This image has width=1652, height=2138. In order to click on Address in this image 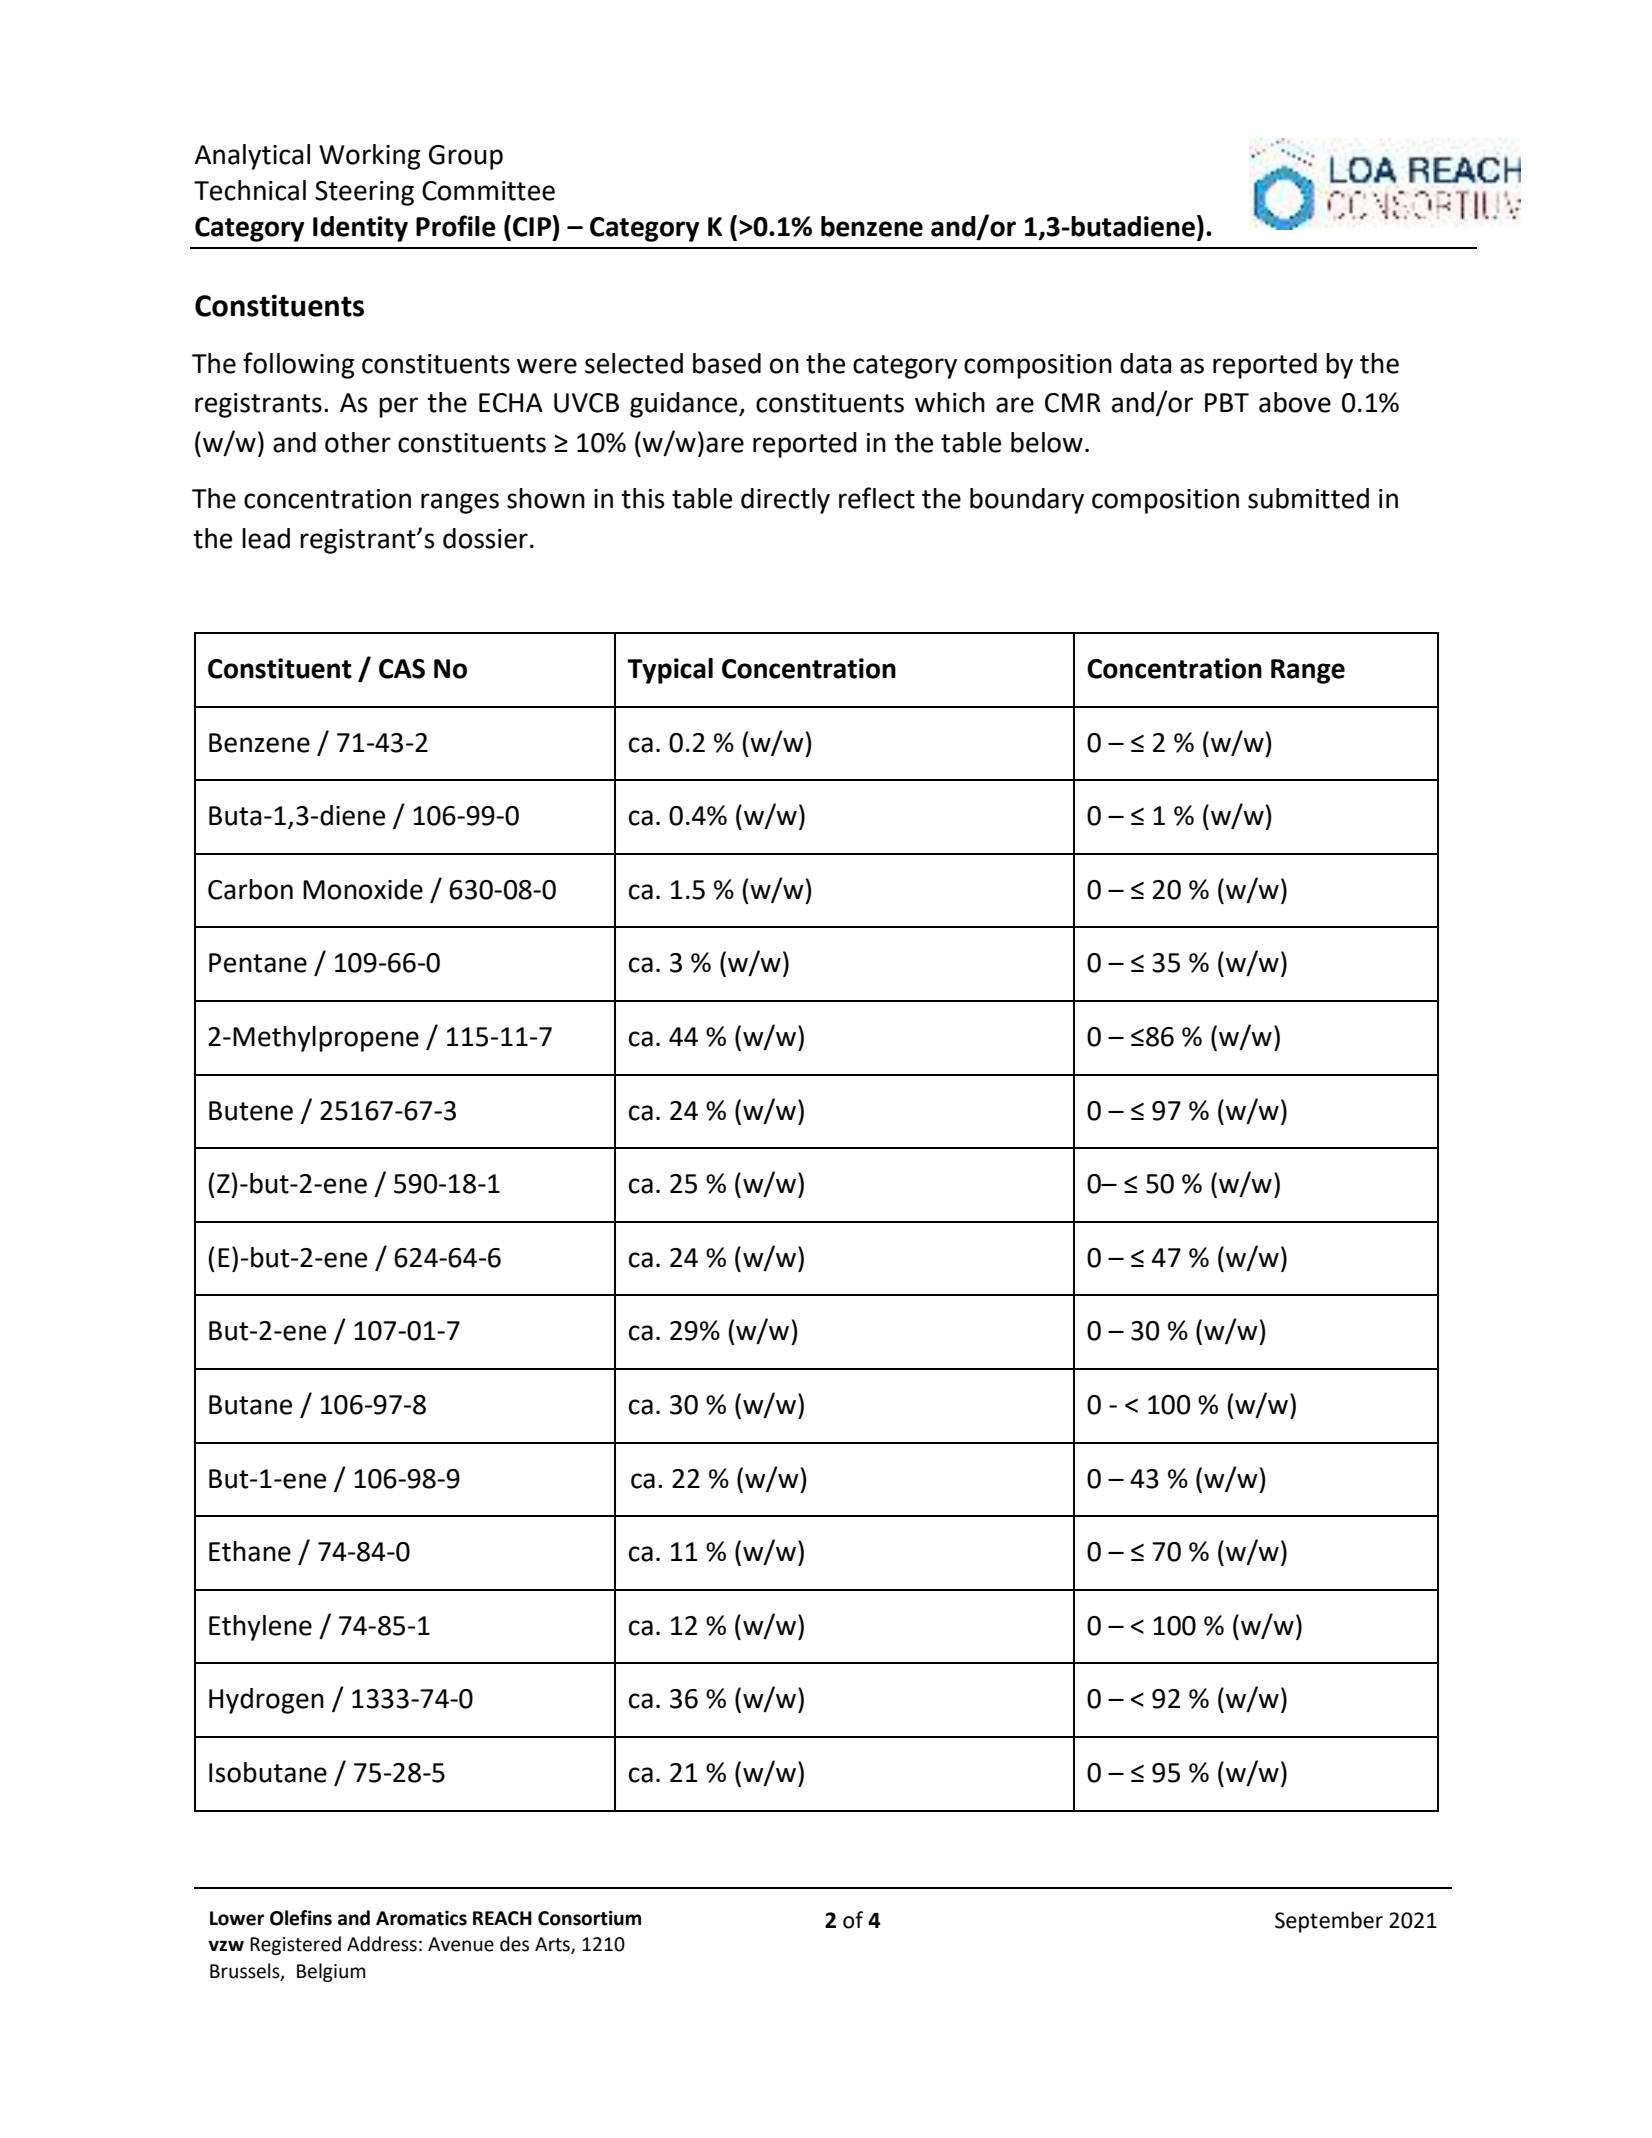, I will do `click(382, 1944)`.
